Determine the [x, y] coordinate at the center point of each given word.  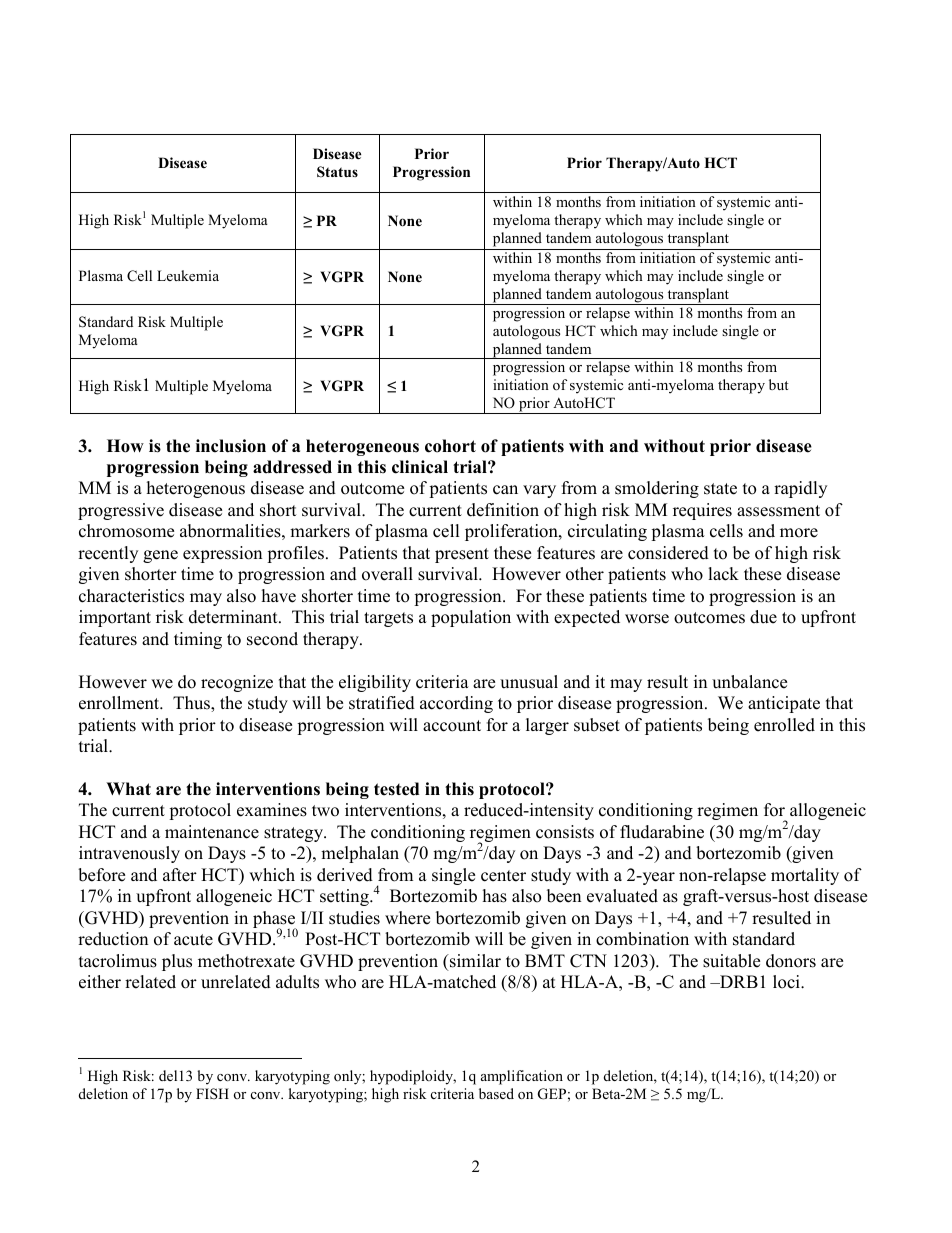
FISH [212, 1094]
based [496, 1093]
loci [787, 982]
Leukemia [188, 275]
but [779, 384]
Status [337, 172]
